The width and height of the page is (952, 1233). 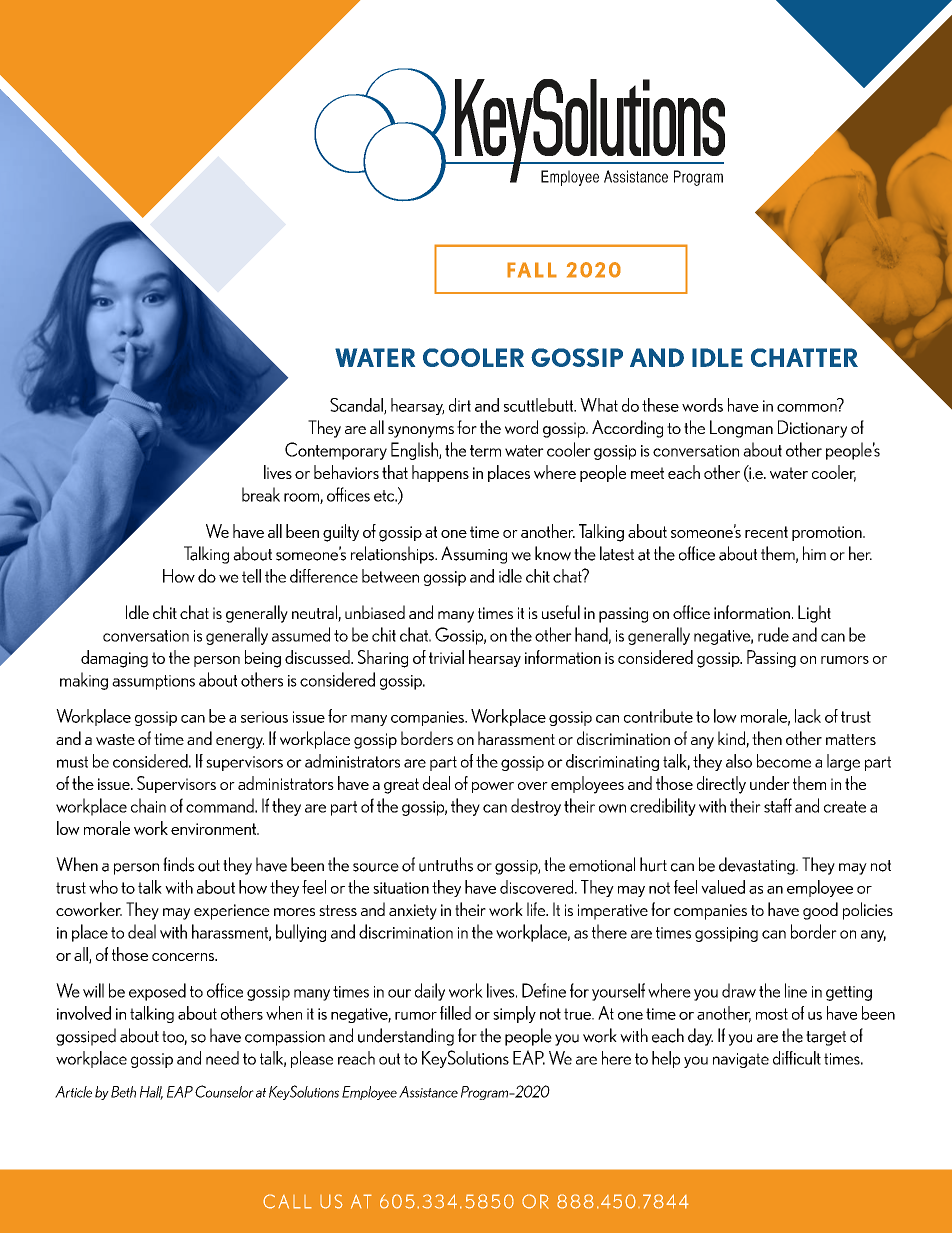 I want to click on Hall, so click(x=151, y=1093).
